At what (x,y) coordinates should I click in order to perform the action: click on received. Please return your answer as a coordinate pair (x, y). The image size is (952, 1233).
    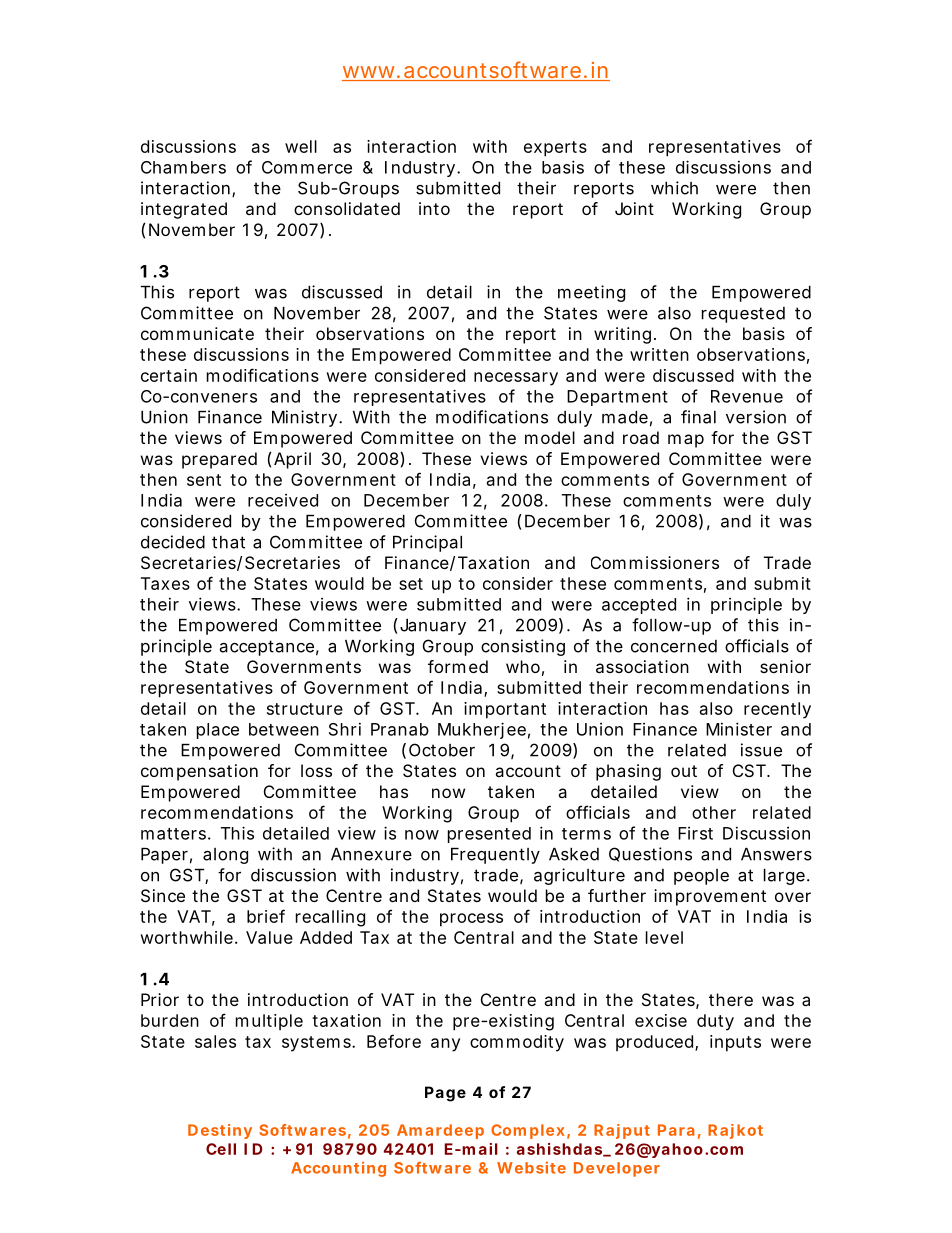
    Looking at the image, I should click on (283, 500).
